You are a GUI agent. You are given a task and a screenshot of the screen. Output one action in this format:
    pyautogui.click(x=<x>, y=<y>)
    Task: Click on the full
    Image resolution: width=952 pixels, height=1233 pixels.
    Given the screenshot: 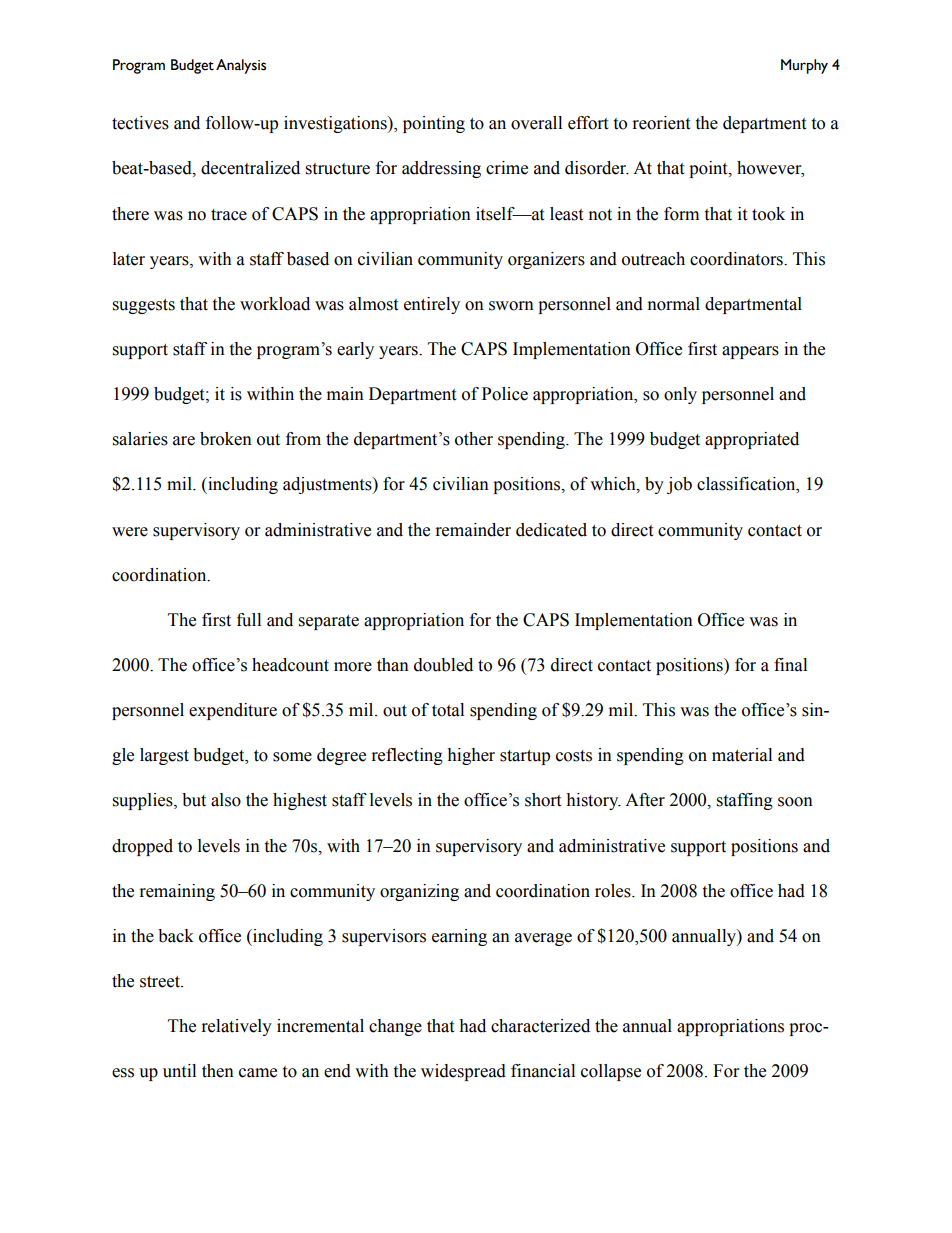 What is the action you would take?
    pyautogui.click(x=249, y=620)
